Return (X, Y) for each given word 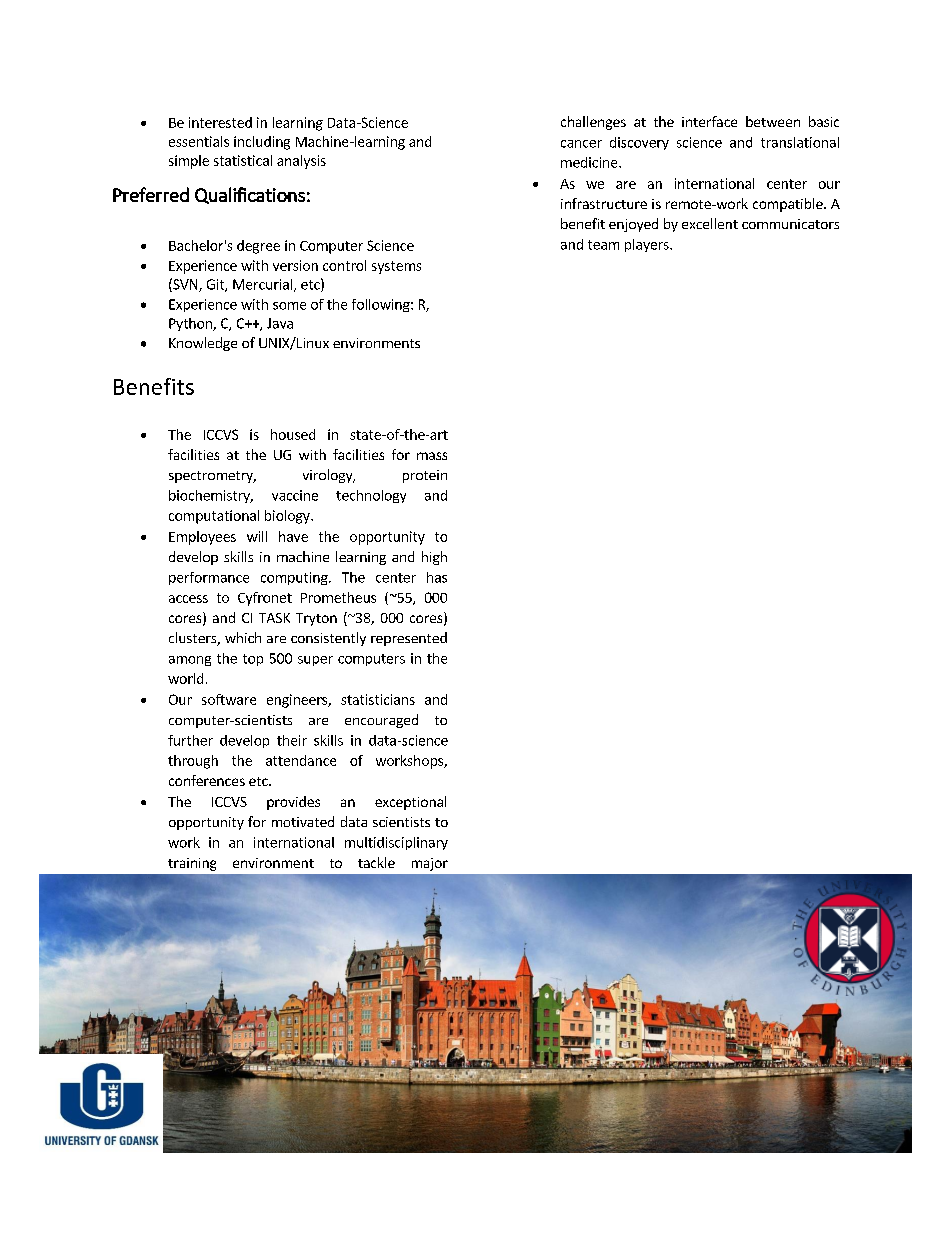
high (434, 558)
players (648, 245)
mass (432, 456)
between (773, 121)
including (262, 143)
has (437, 577)
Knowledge (203, 344)
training (192, 864)
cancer (581, 144)
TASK (274, 618)
